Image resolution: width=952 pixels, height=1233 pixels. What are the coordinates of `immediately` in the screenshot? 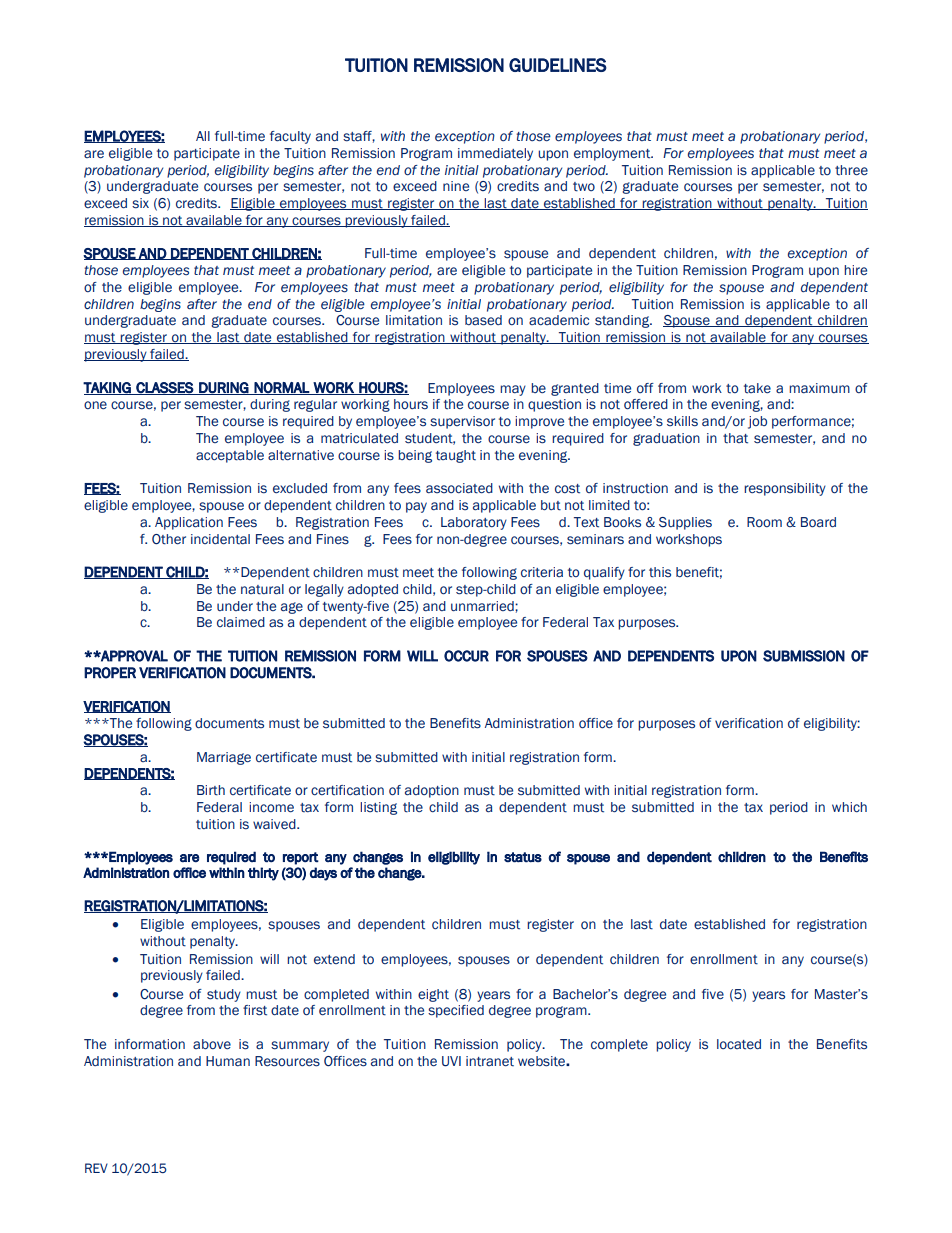 It's located at (495, 154).
